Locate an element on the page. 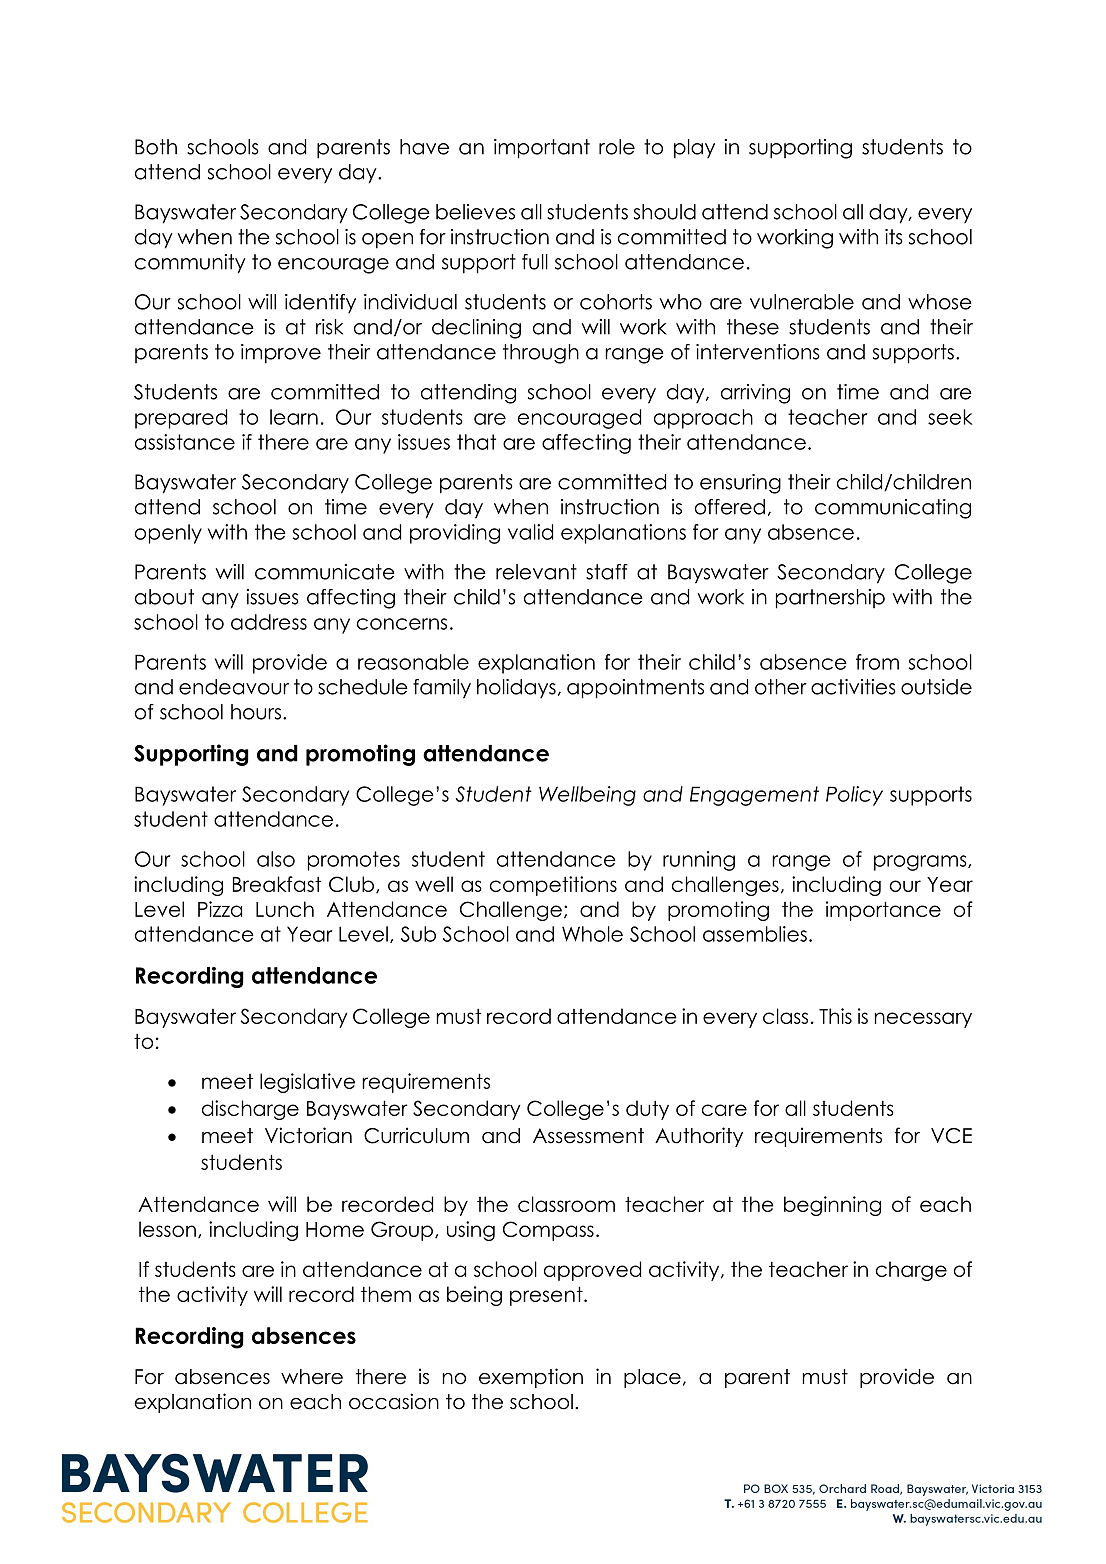  address is located at coordinates (269, 622).
